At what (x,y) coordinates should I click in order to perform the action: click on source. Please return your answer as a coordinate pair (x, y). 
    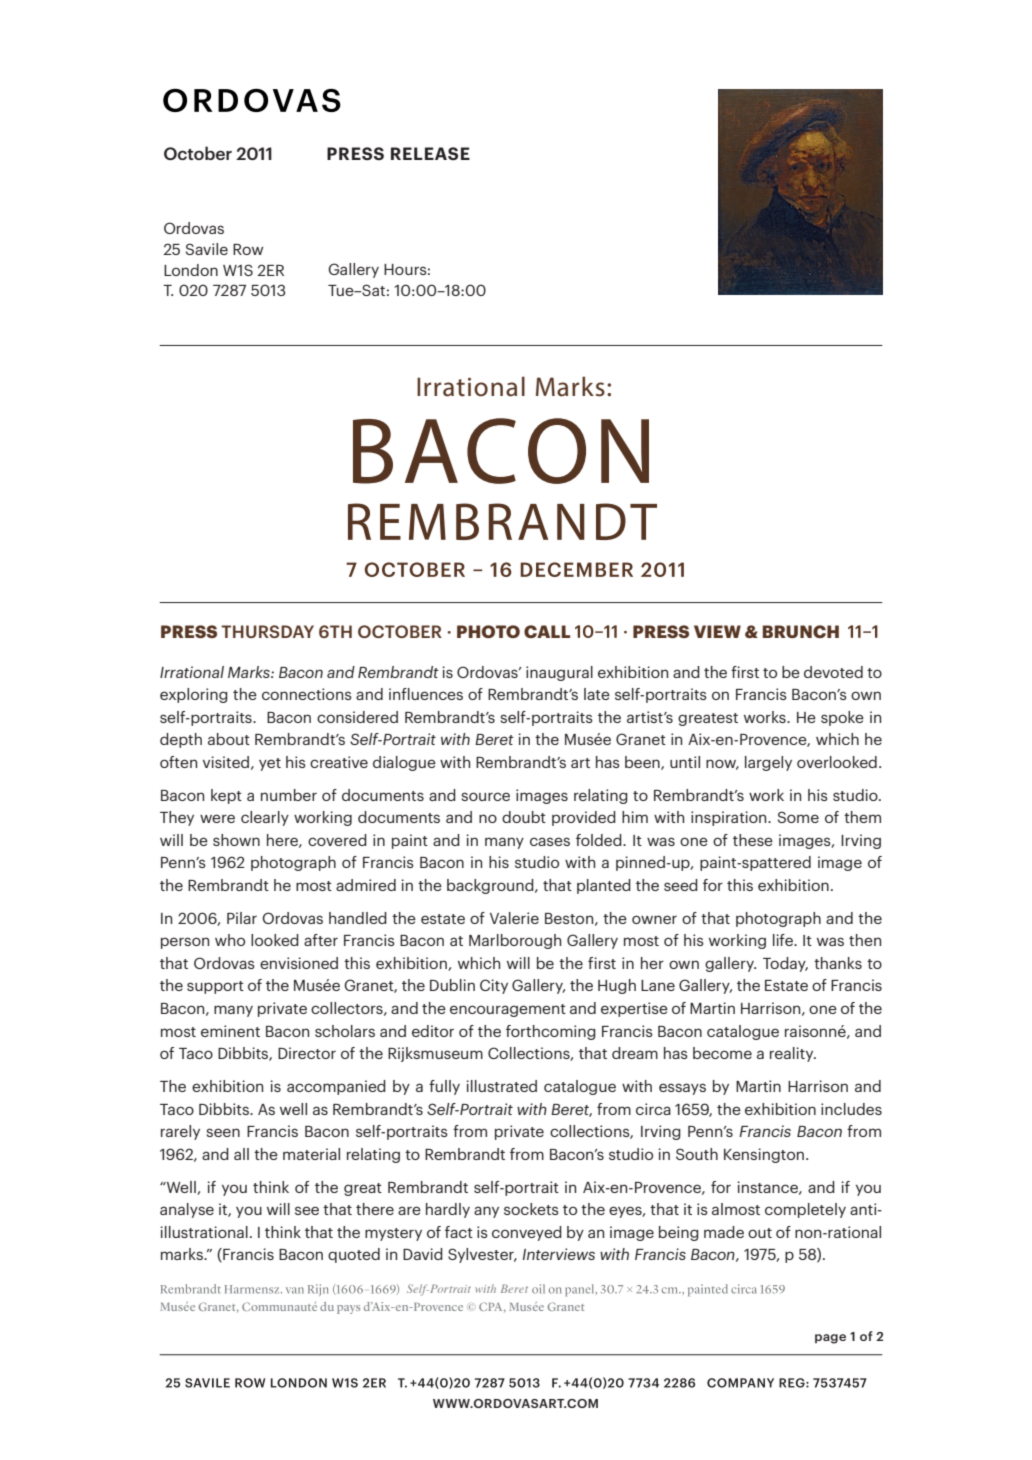
    Looking at the image, I should click on (485, 796).
